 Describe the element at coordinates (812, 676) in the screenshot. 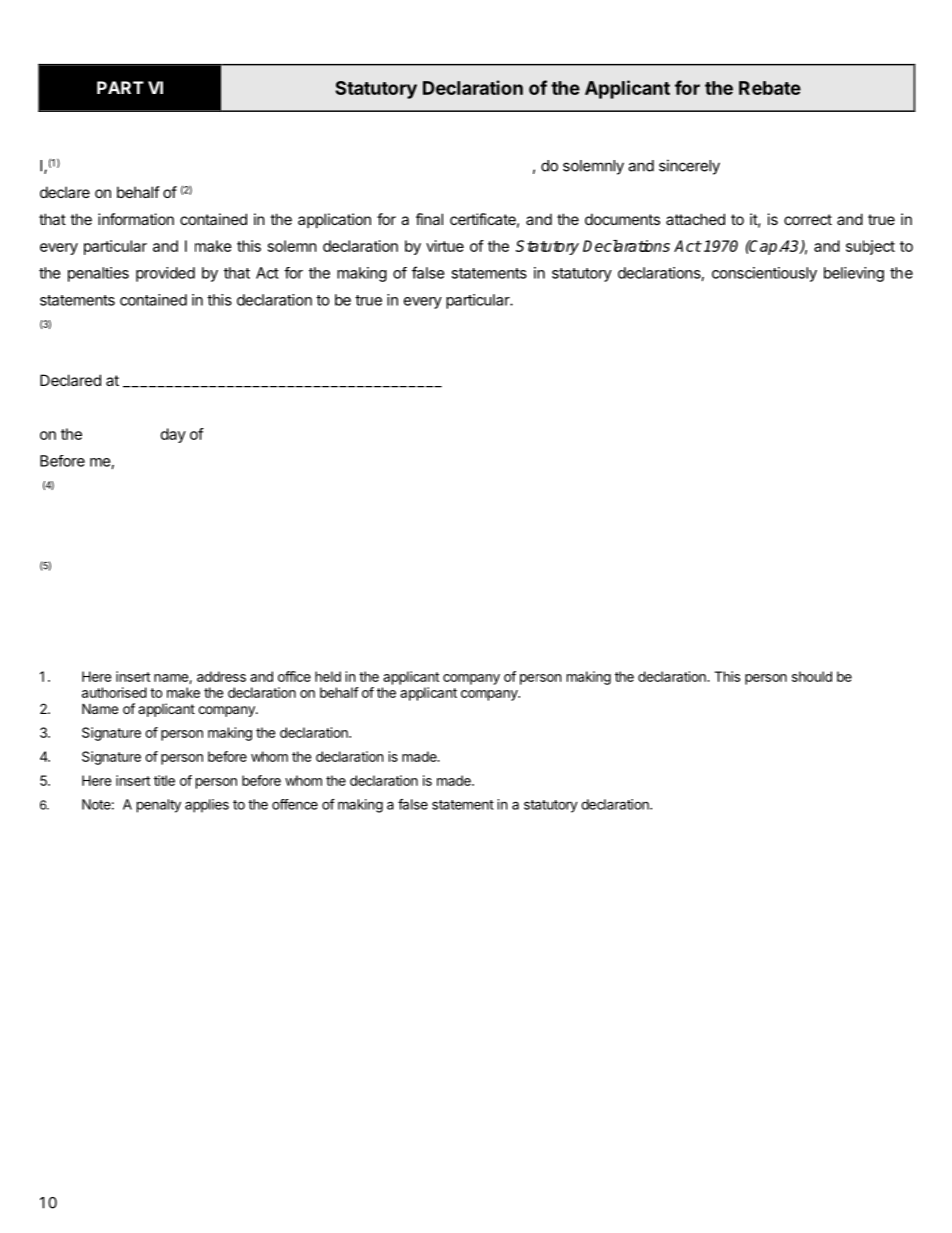

I see `should` at that location.
